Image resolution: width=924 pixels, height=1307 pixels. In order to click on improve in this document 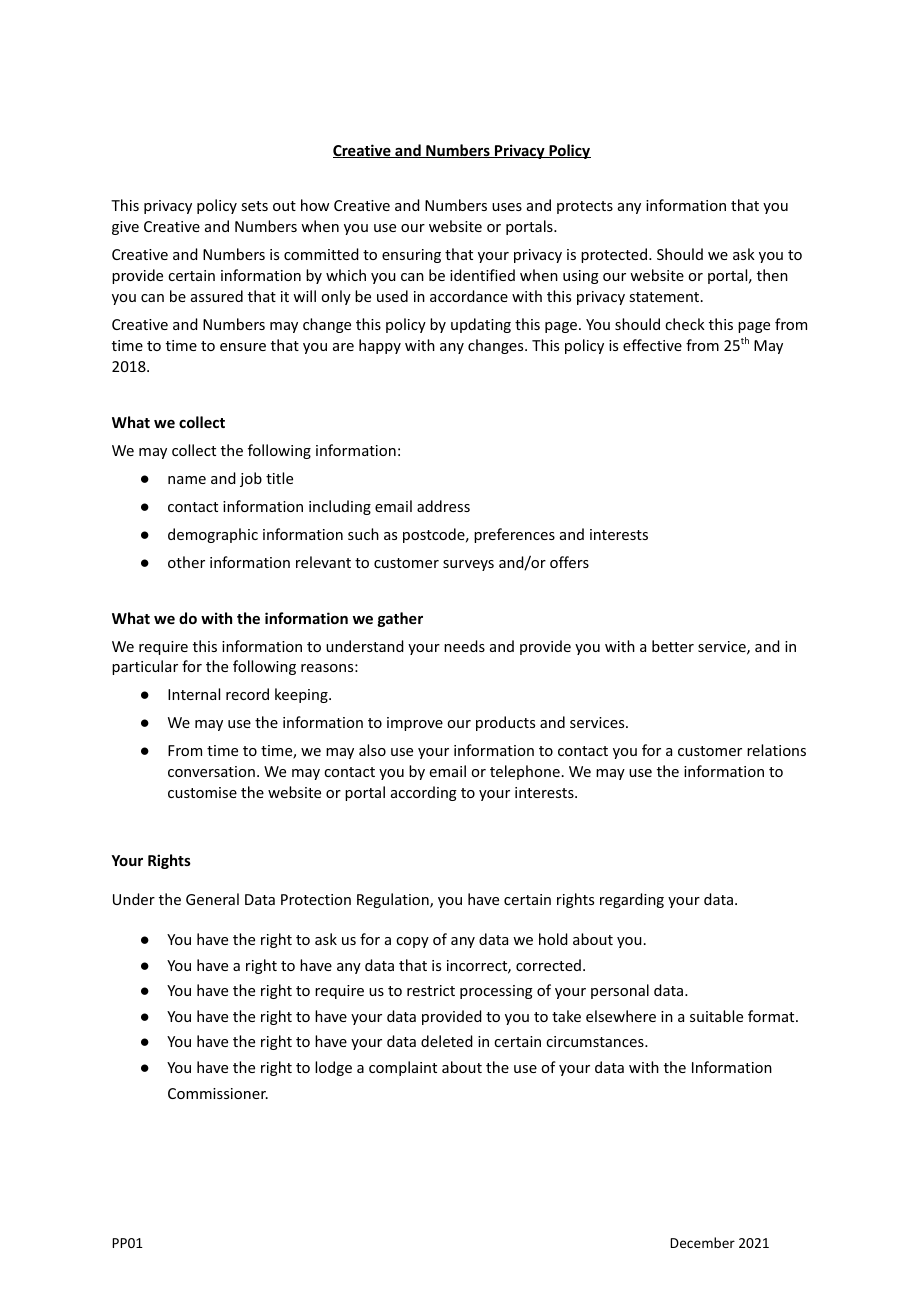, I will do `click(415, 724)`.
